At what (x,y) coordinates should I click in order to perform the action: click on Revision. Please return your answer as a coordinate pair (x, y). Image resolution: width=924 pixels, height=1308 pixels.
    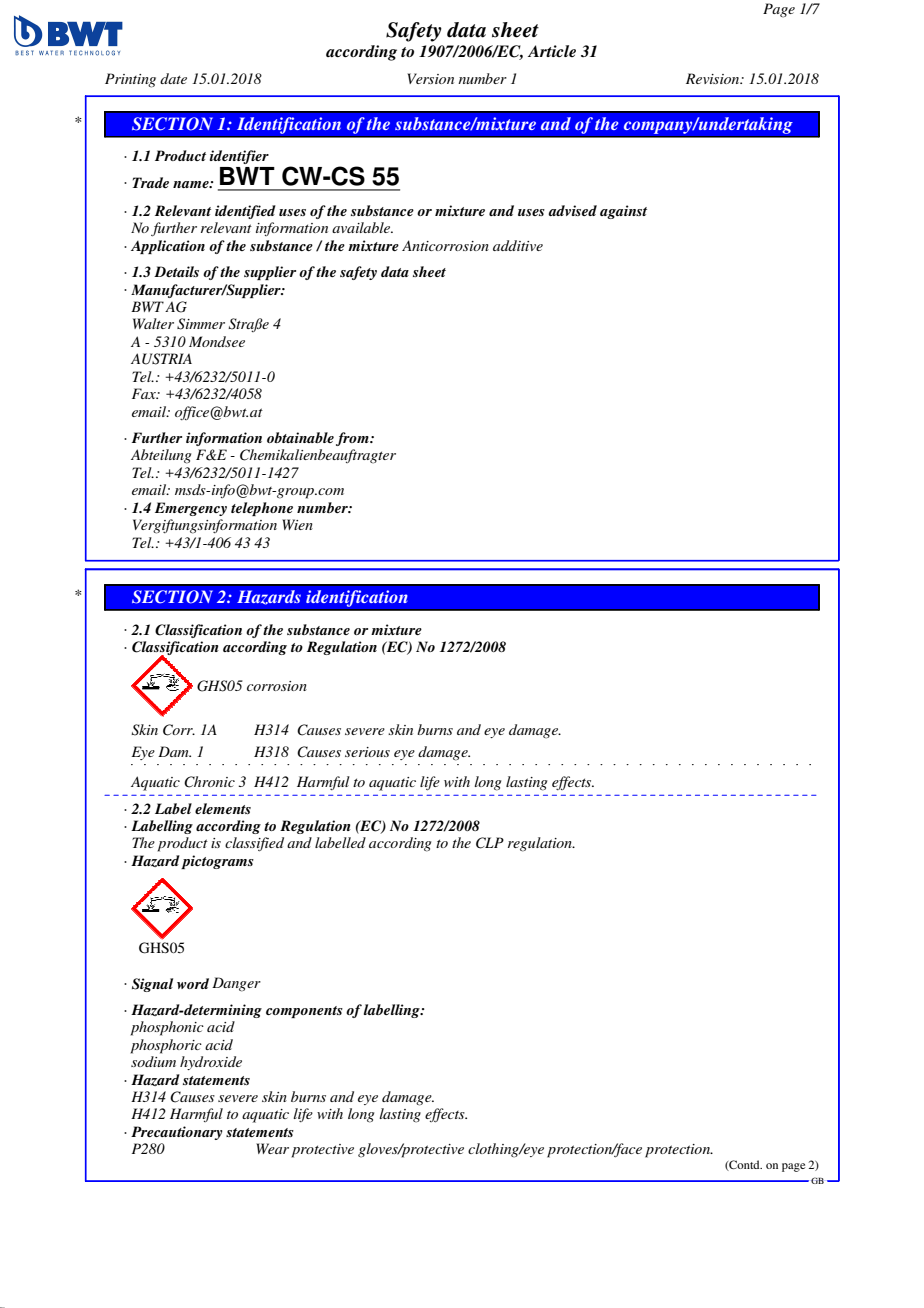
    Looking at the image, I should click on (714, 78).
